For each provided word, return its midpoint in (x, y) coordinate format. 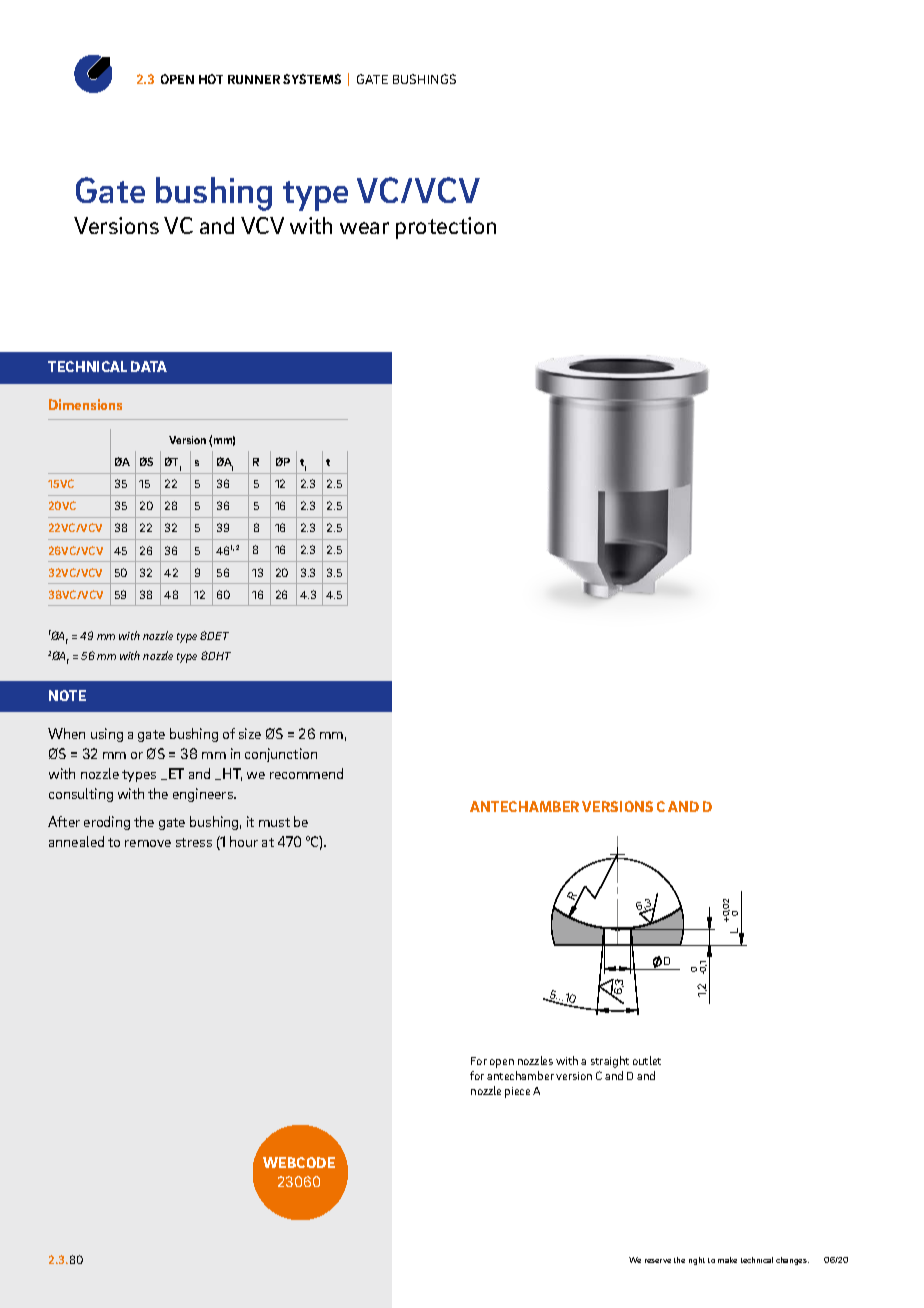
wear (364, 228)
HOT (211, 79)
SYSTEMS (312, 79)
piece (517, 1092)
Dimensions (85, 404)
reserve (658, 1261)
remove (148, 843)
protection (446, 228)
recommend (306, 773)
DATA (149, 366)
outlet (647, 1060)
